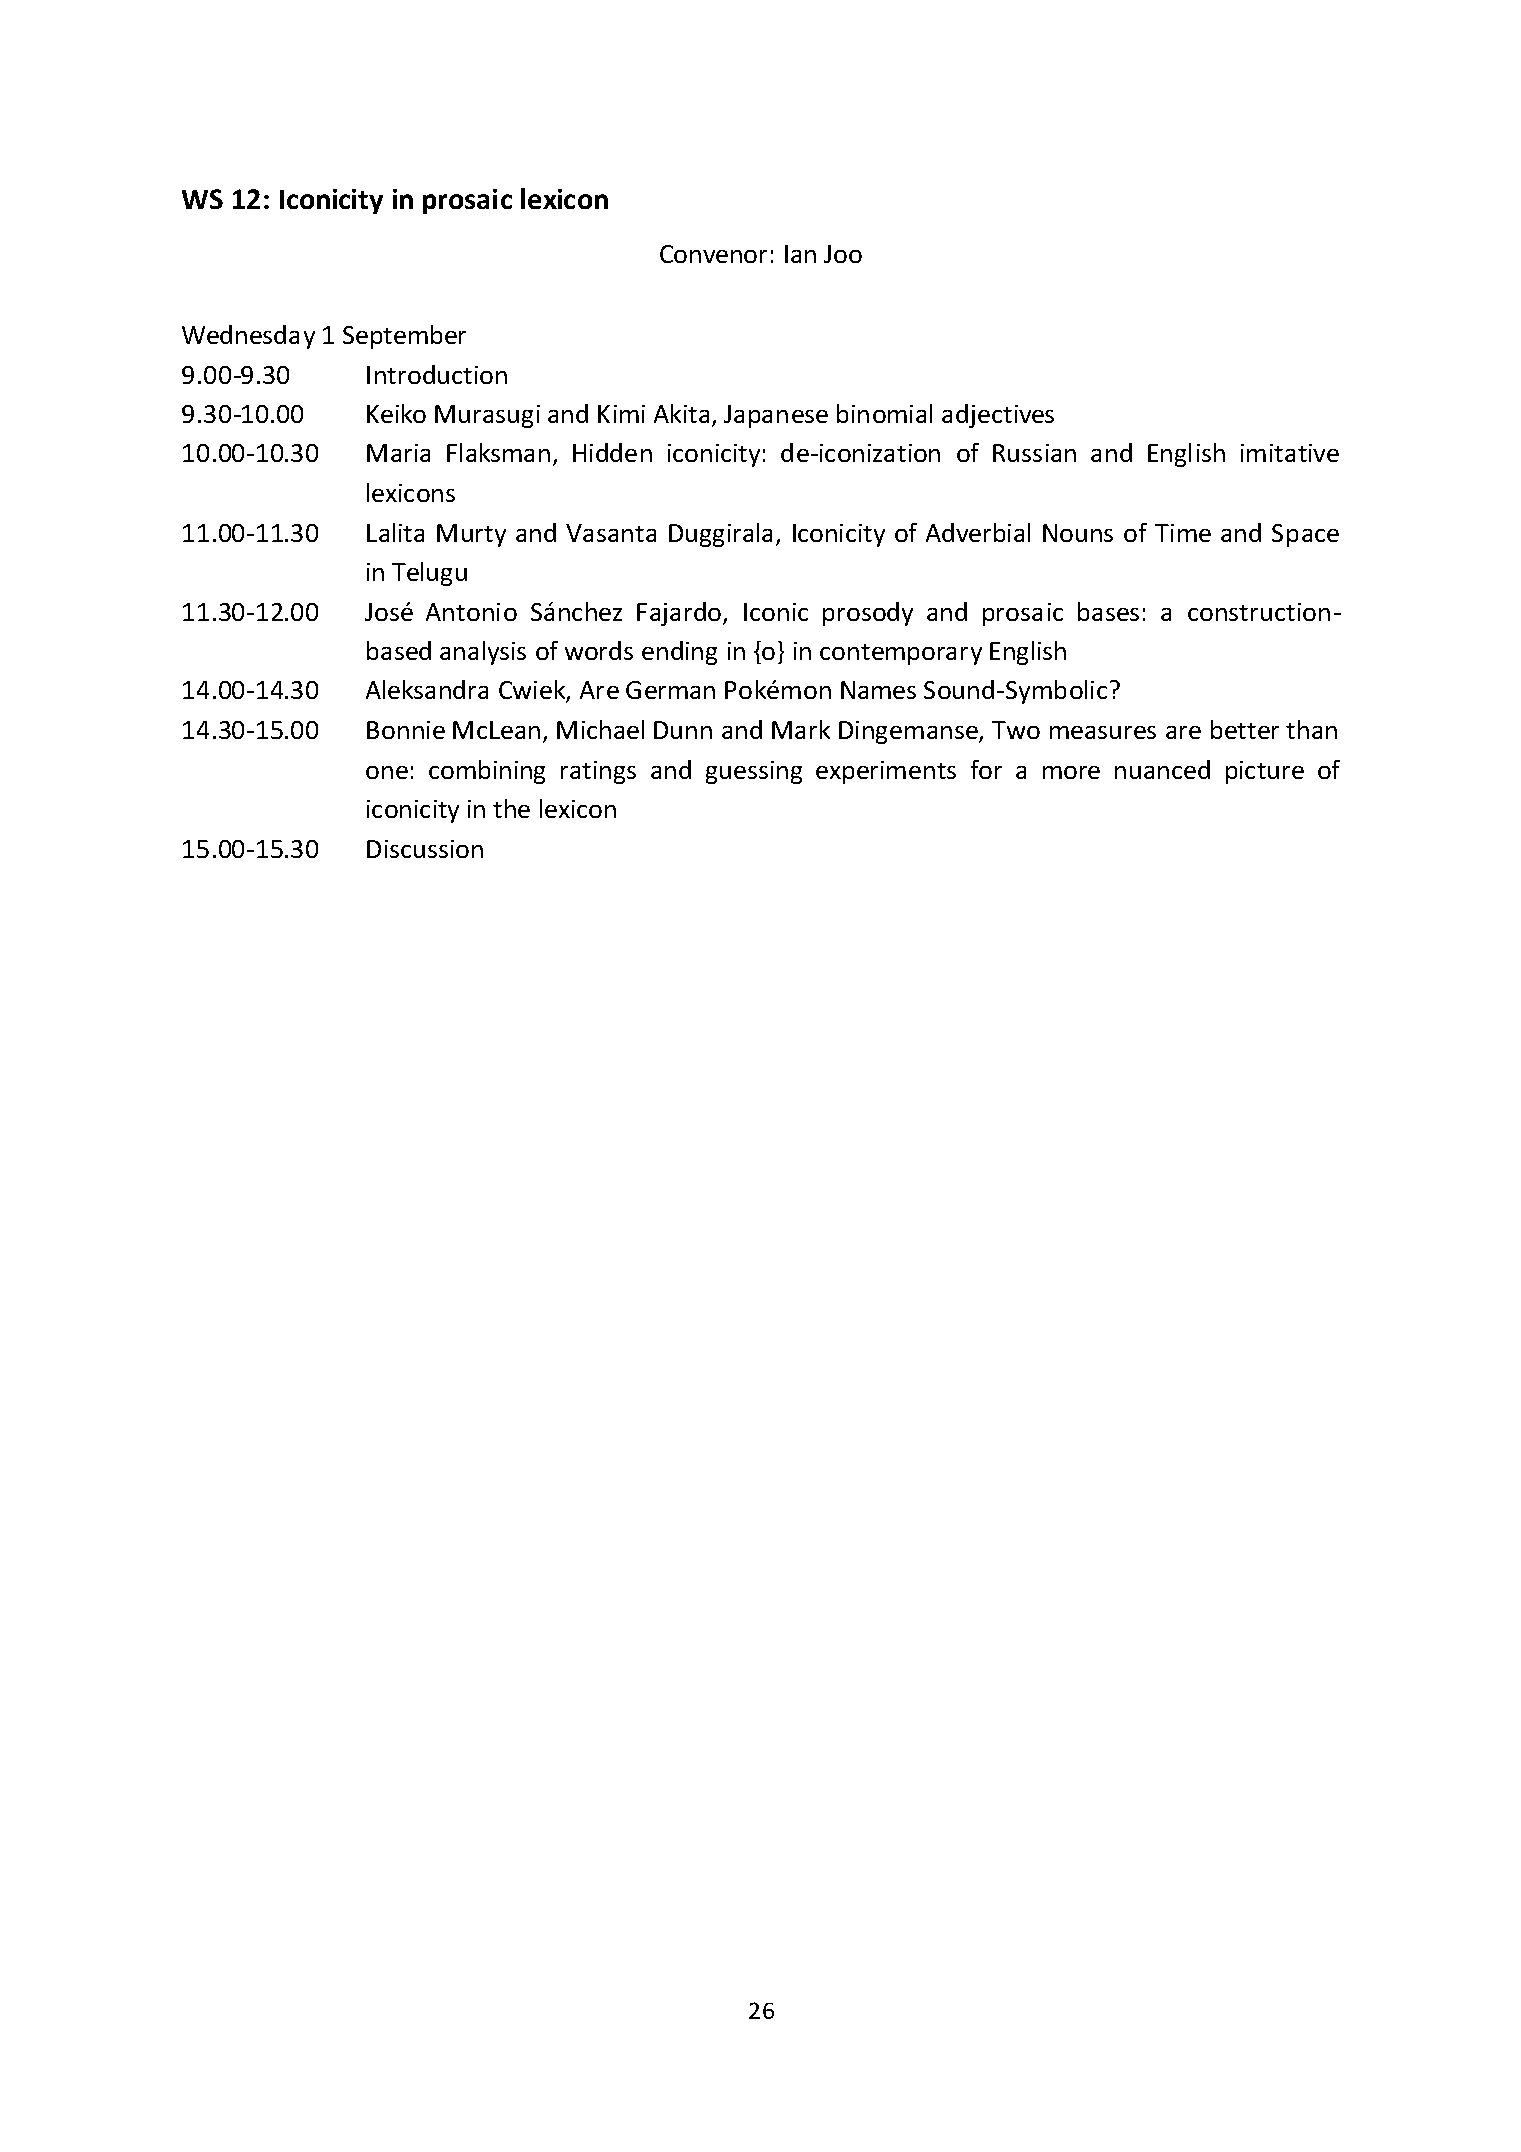 The width and height of the page is (1521, 2152). What do you see at coordinates (998, 416) in the page?
I see `adjectives` at bounding box center [998, 416].
